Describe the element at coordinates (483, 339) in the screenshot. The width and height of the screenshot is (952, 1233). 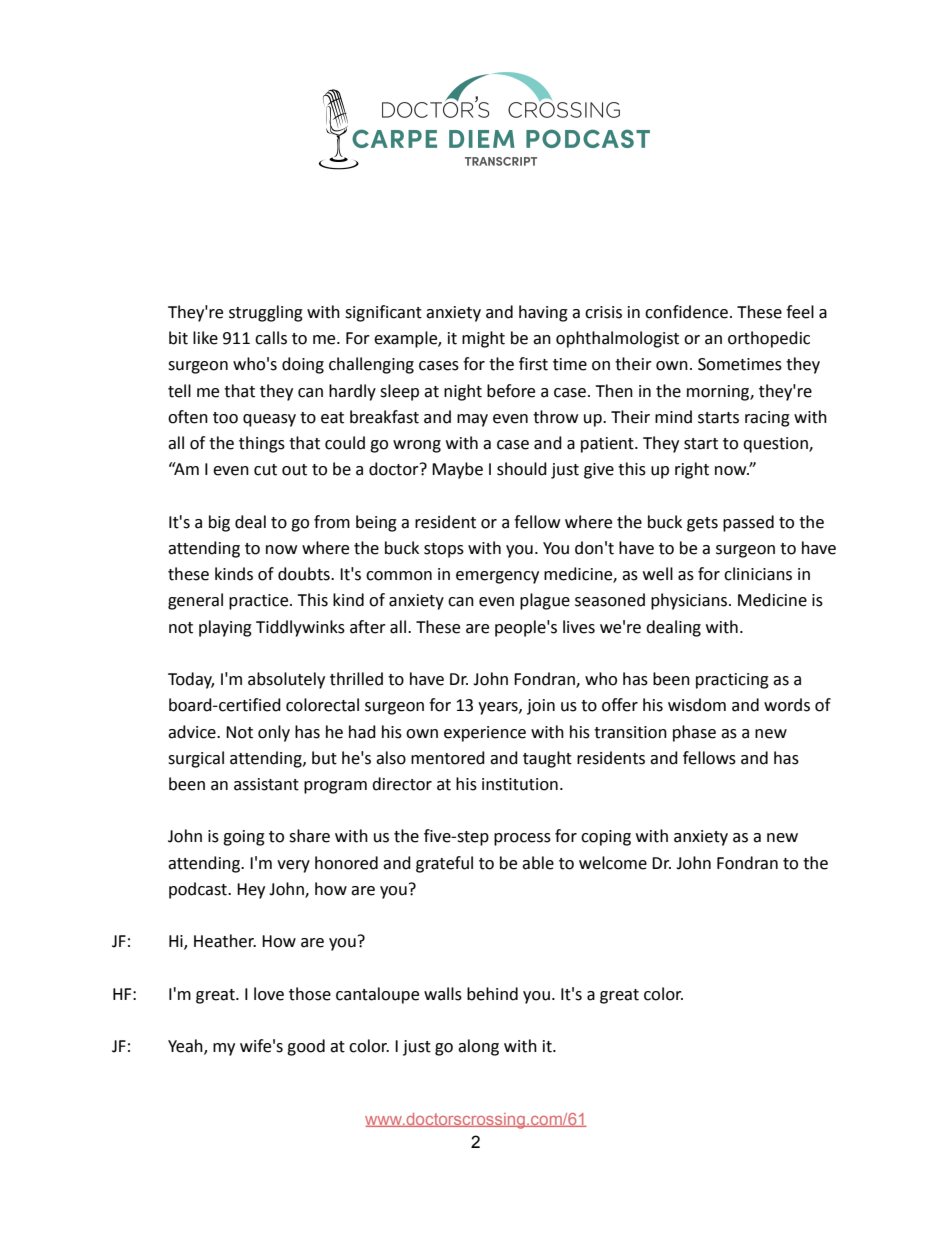
I see `might` at that location.
